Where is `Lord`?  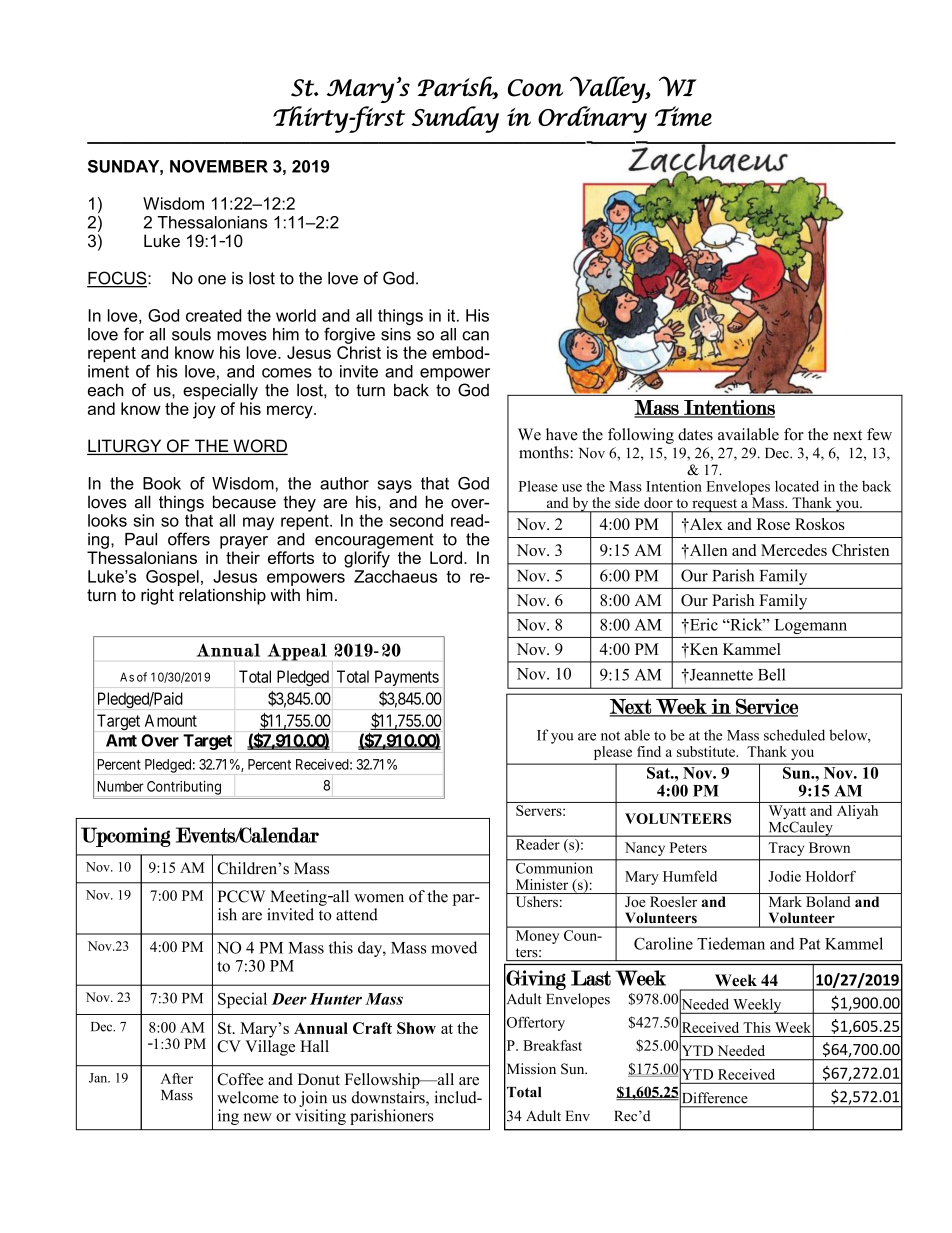 Lord is located at coordinates (447, 557).
